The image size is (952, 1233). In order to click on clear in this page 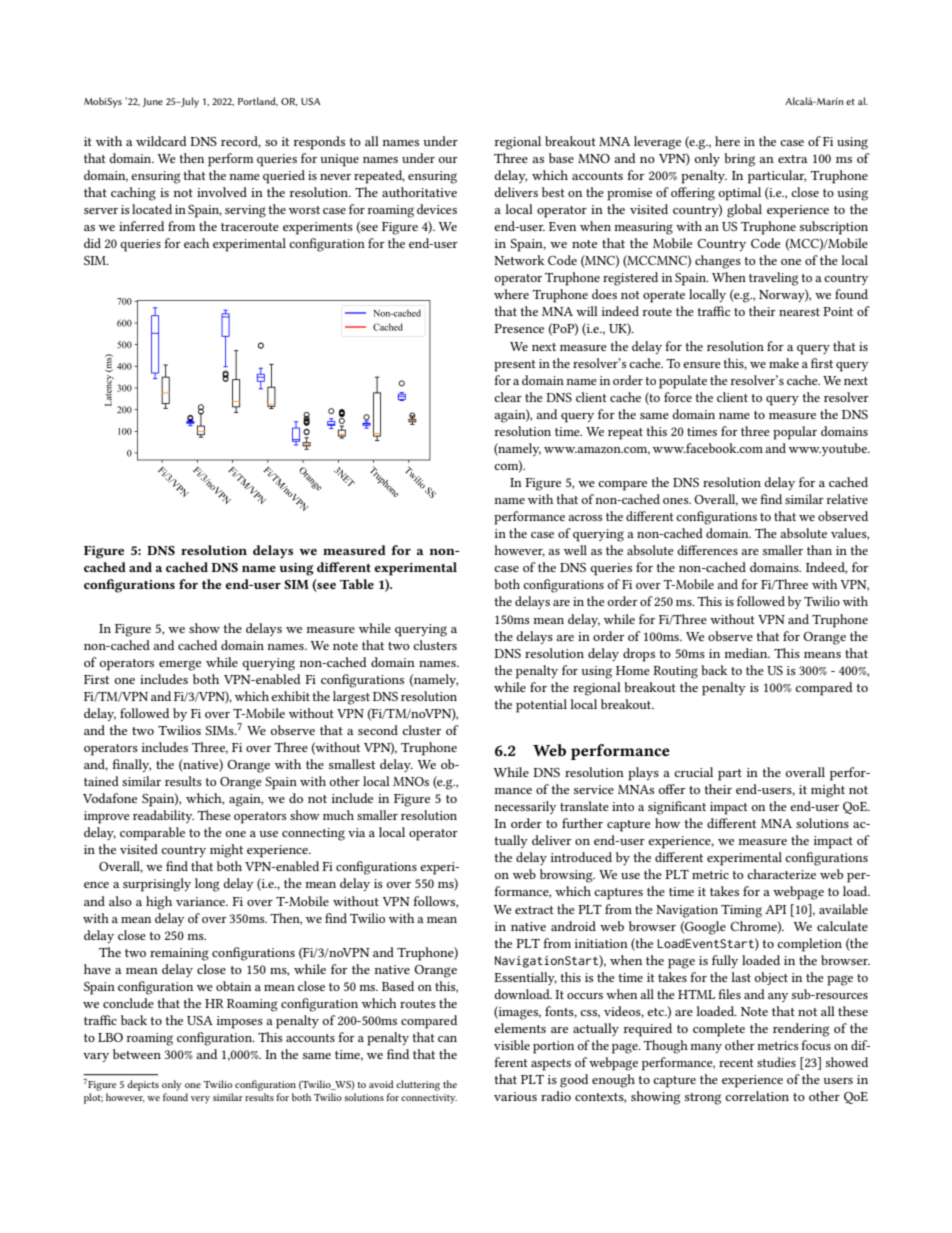, I will do `click(508, 397)`.
